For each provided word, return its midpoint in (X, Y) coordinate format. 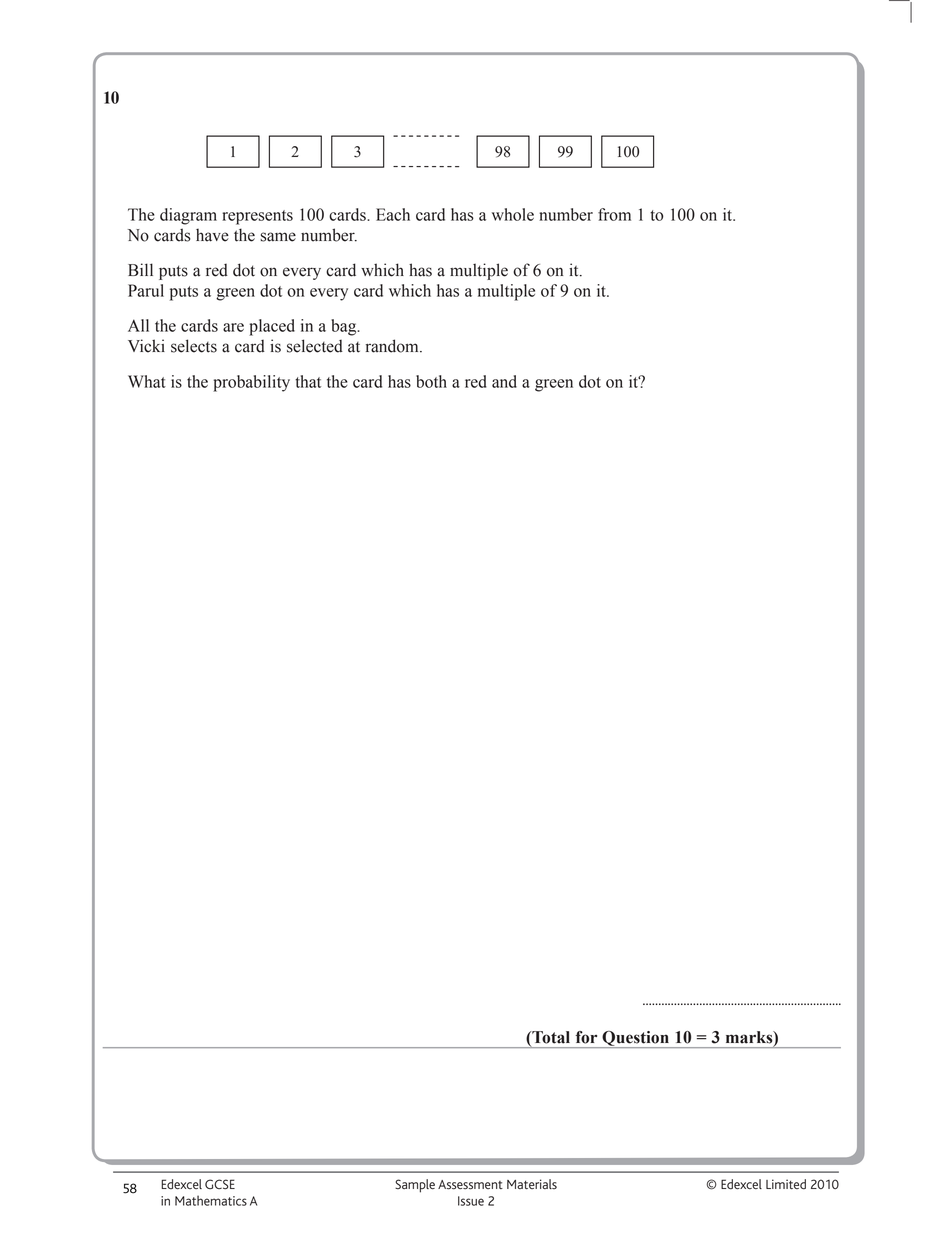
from (614, 214)
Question (635, 1039)
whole (513, 214)
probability (251, 383)
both (431, 381)
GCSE (220, 1184)
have (212, 235)
